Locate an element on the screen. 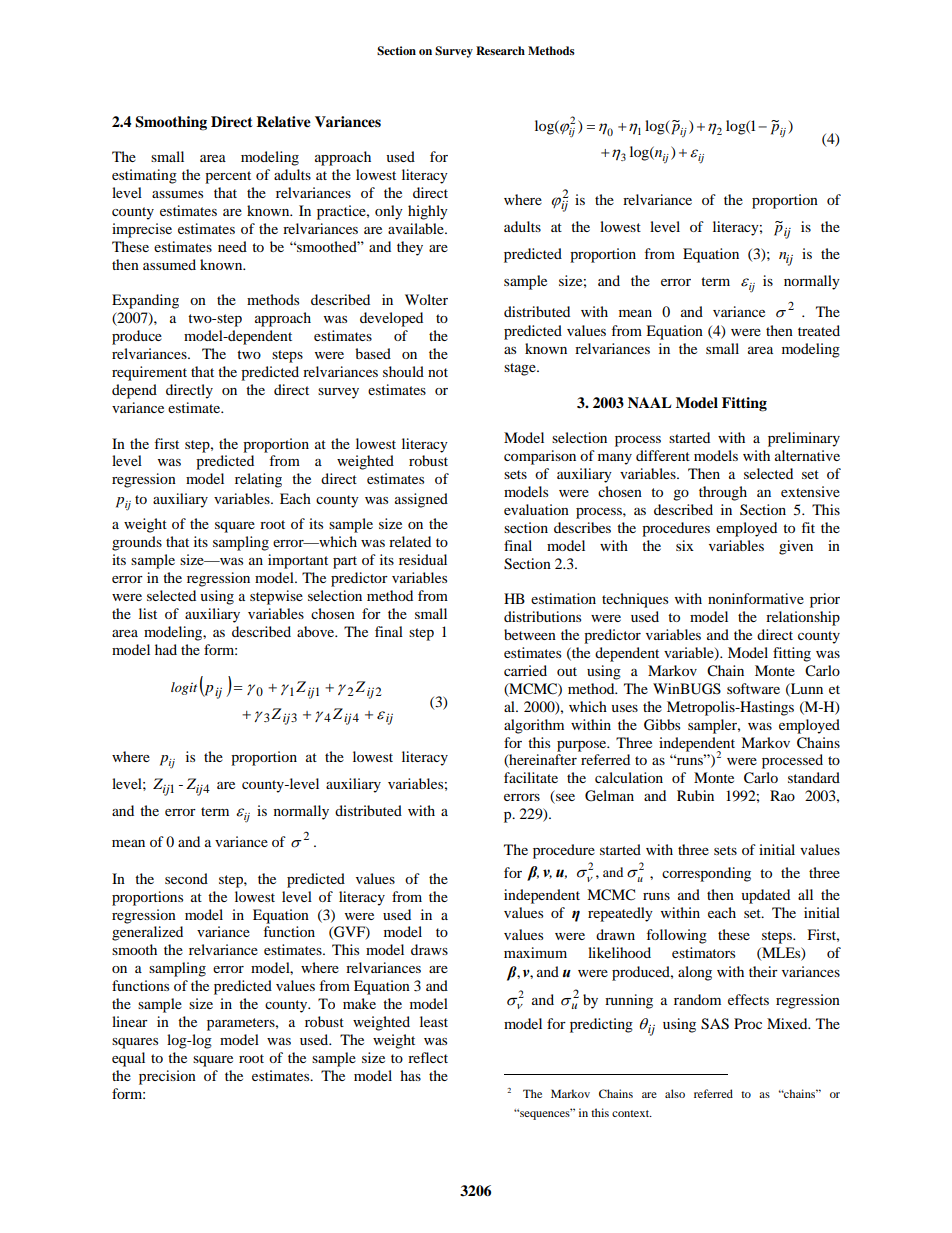 This screenshot has height=1233, width=952. list is located at coordinates (148, 613).
